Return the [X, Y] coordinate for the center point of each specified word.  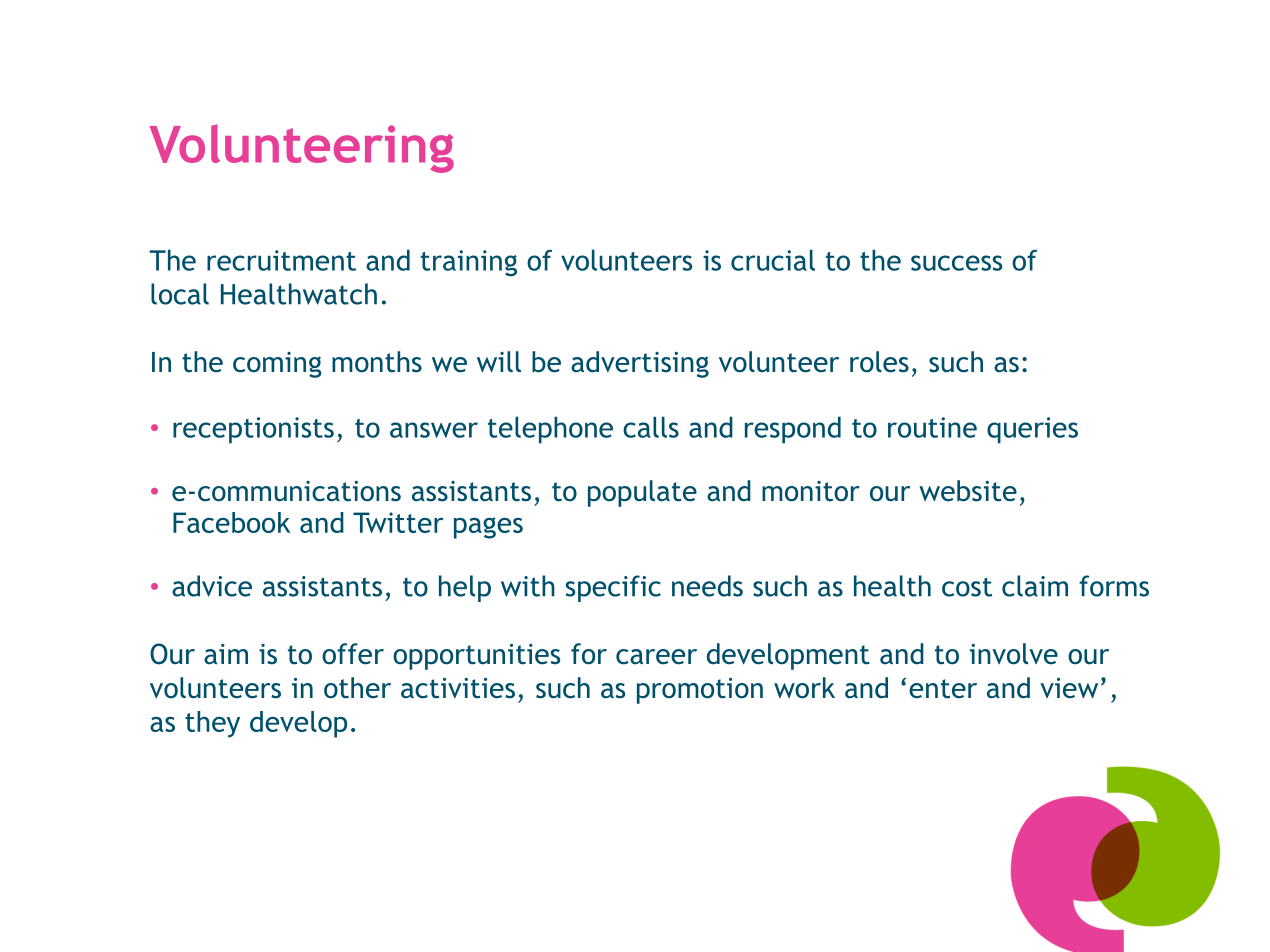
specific [613, 588]
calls [651, 427]
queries [1032, 430]
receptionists [253, 430]
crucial [773, 260]
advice [212, 586]
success [956, 263]
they [212, 724]
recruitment [281, 260]
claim [1035, 586]
